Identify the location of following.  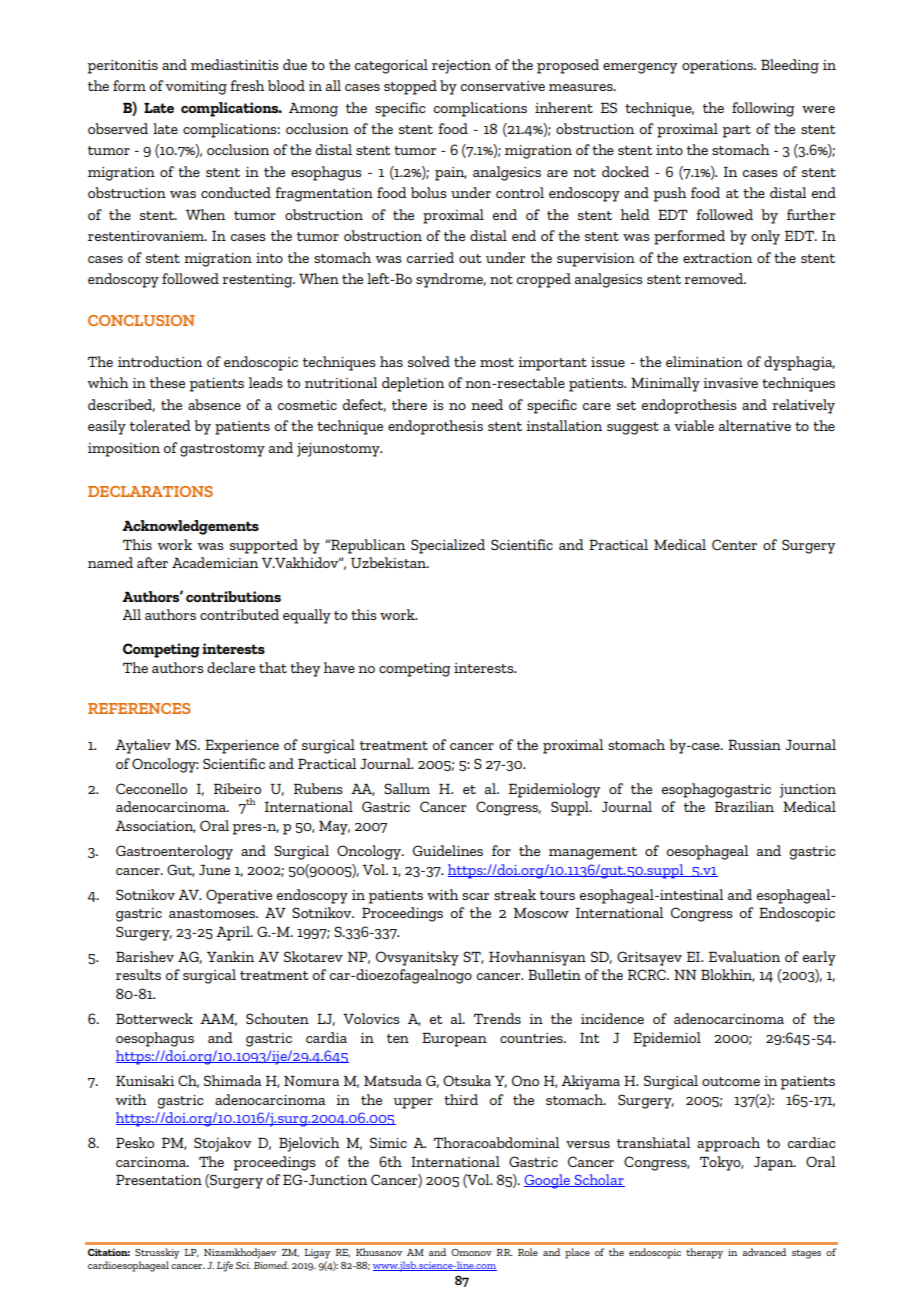
(763, 109).
